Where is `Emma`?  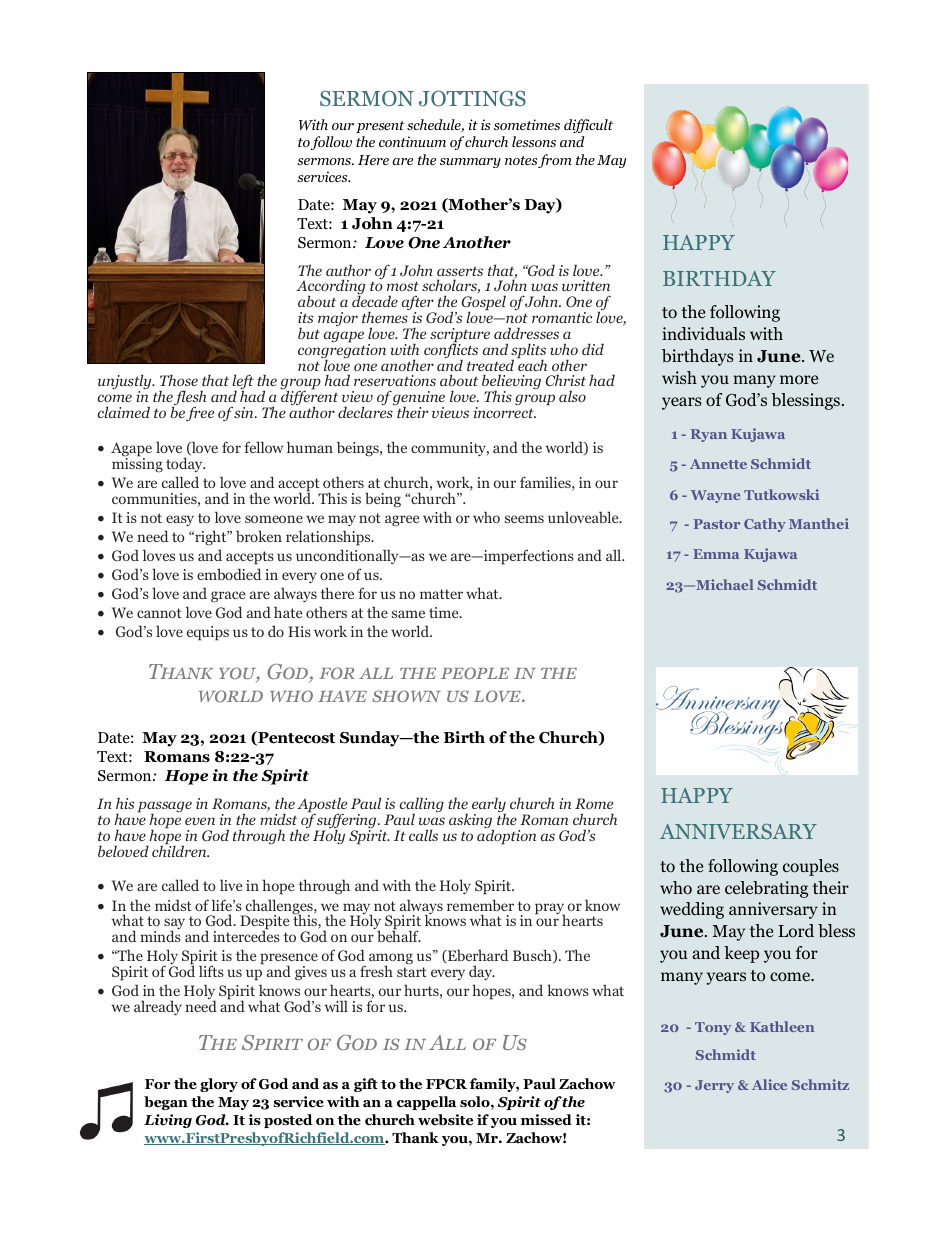
Emma is located at coordinates (716, 554).
